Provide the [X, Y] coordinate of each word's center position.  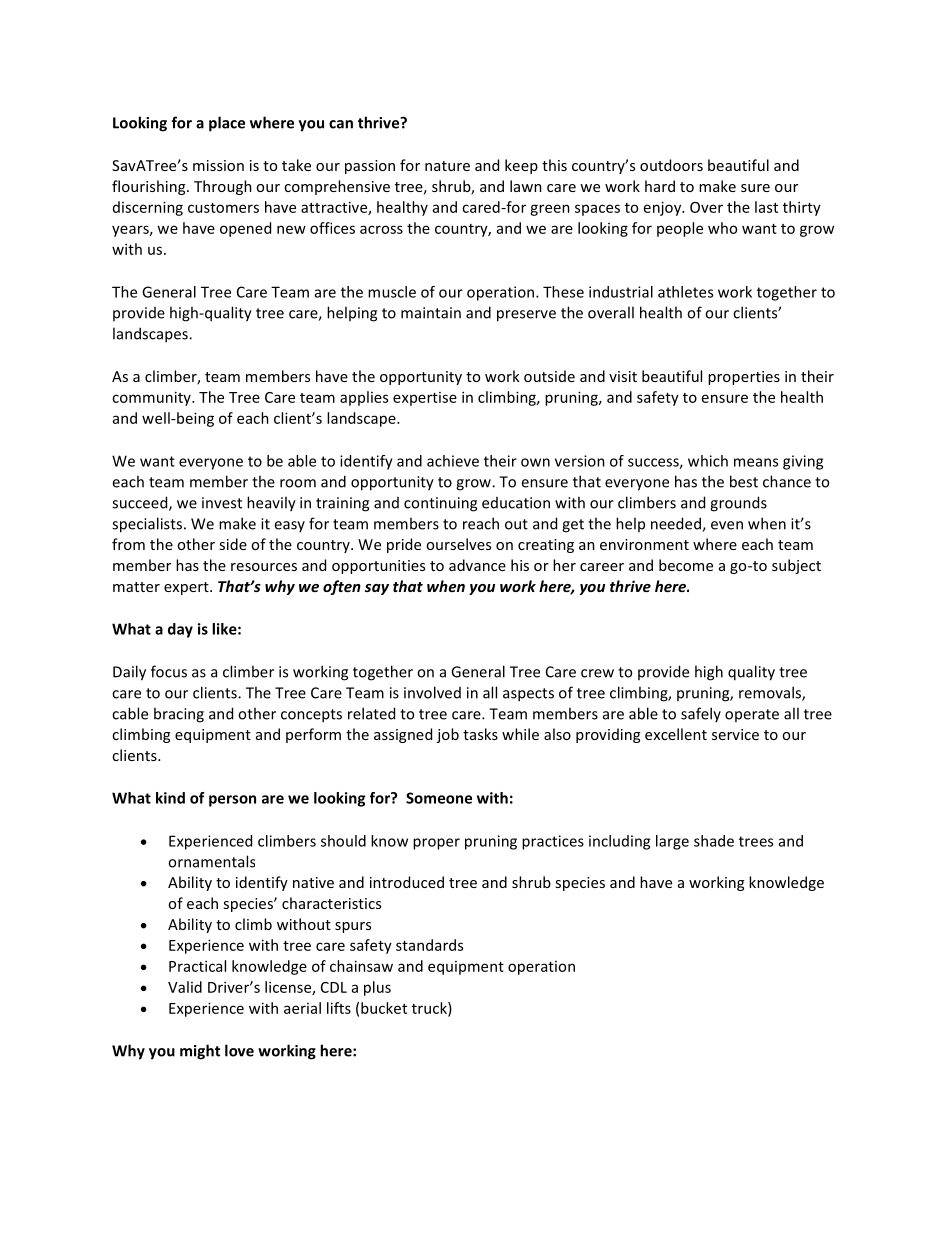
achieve [453, 461]
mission [218, 165]
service [735, 734]
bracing [179, 715]
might [200, 1052]
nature [447, 166]
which [708, 461]
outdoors [671, 165]
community [152, 398]
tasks [480, 734]
